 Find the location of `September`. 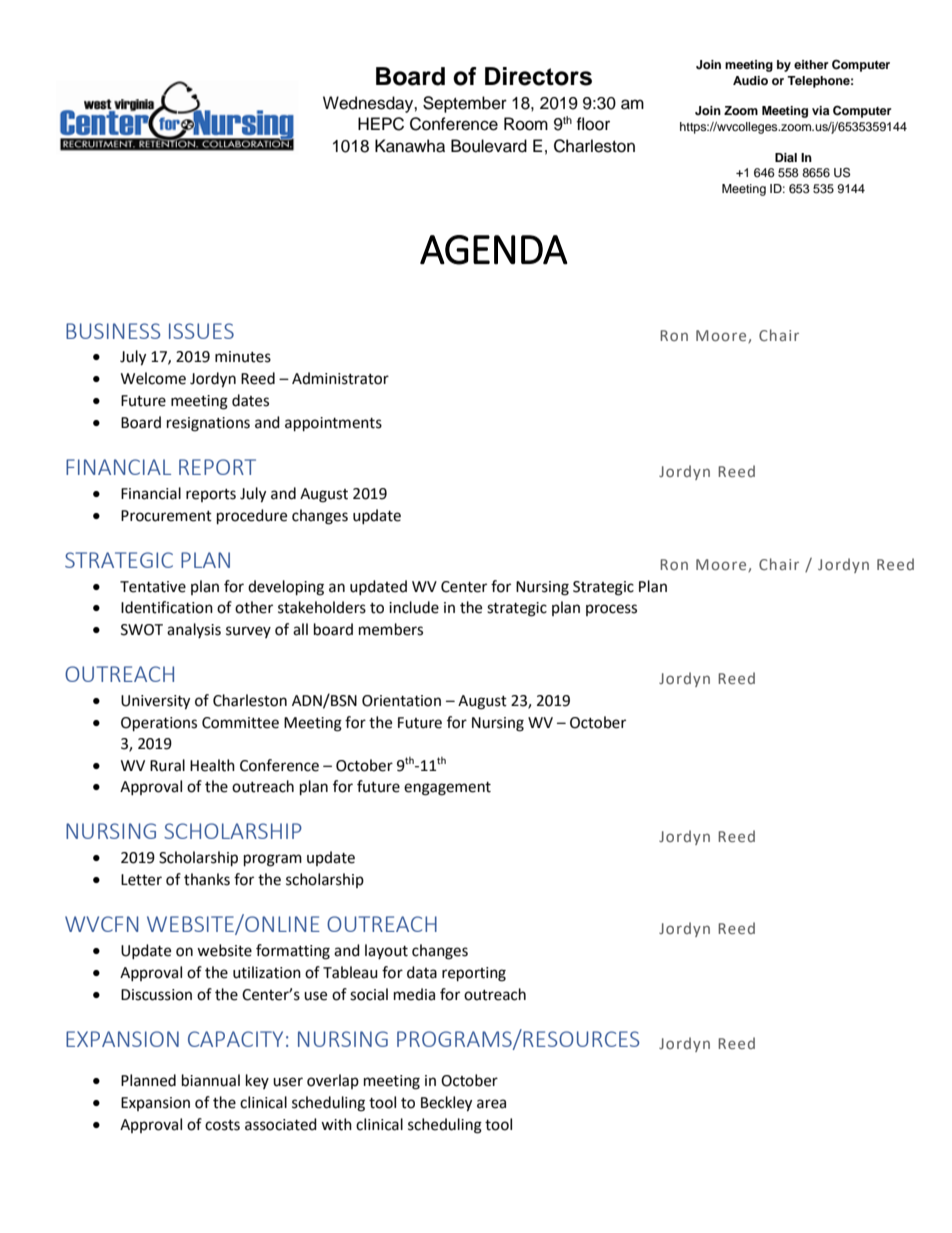

September is located at coordinates (465, 104).
